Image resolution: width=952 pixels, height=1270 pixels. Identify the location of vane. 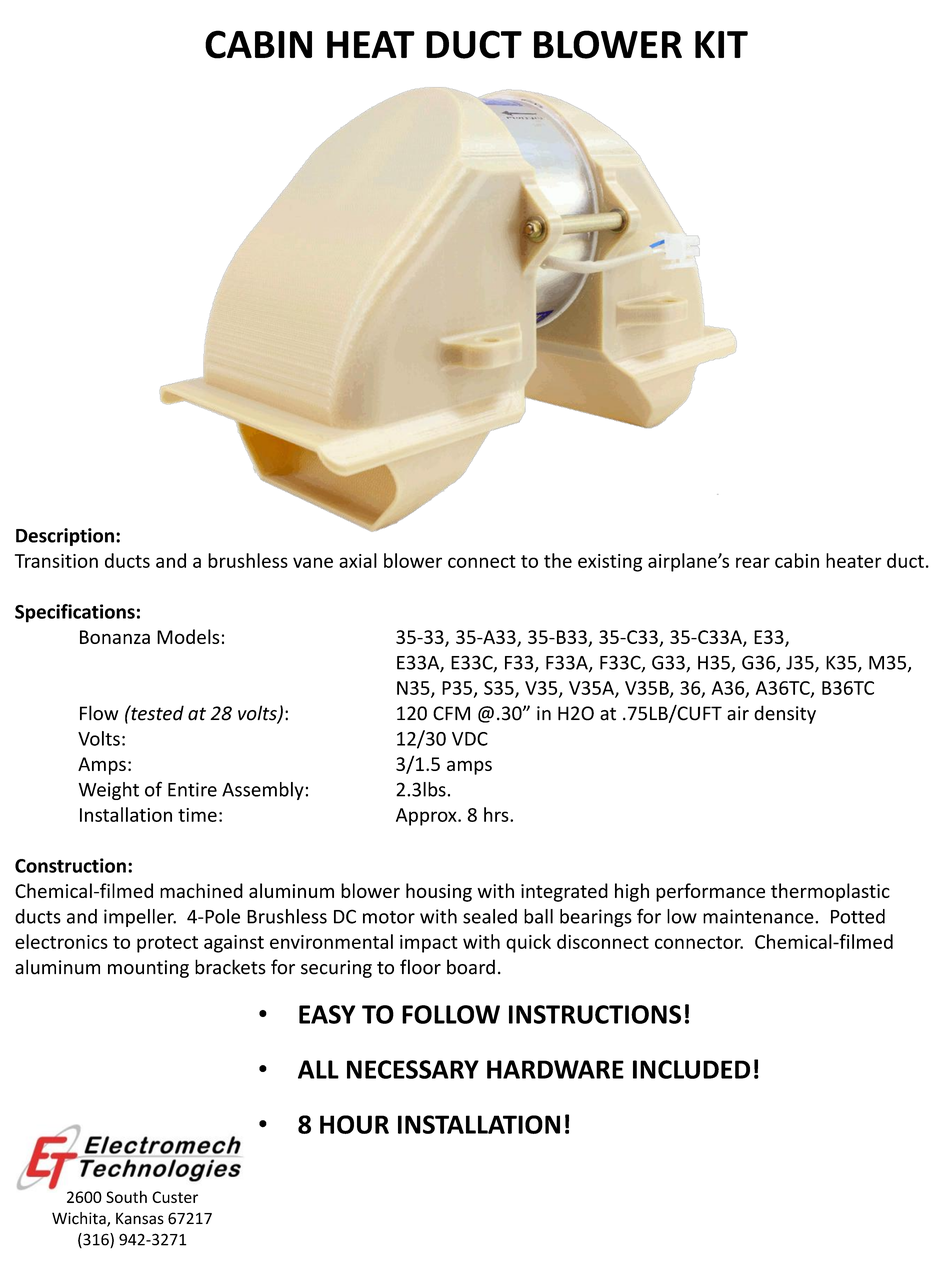
(313, 562).
